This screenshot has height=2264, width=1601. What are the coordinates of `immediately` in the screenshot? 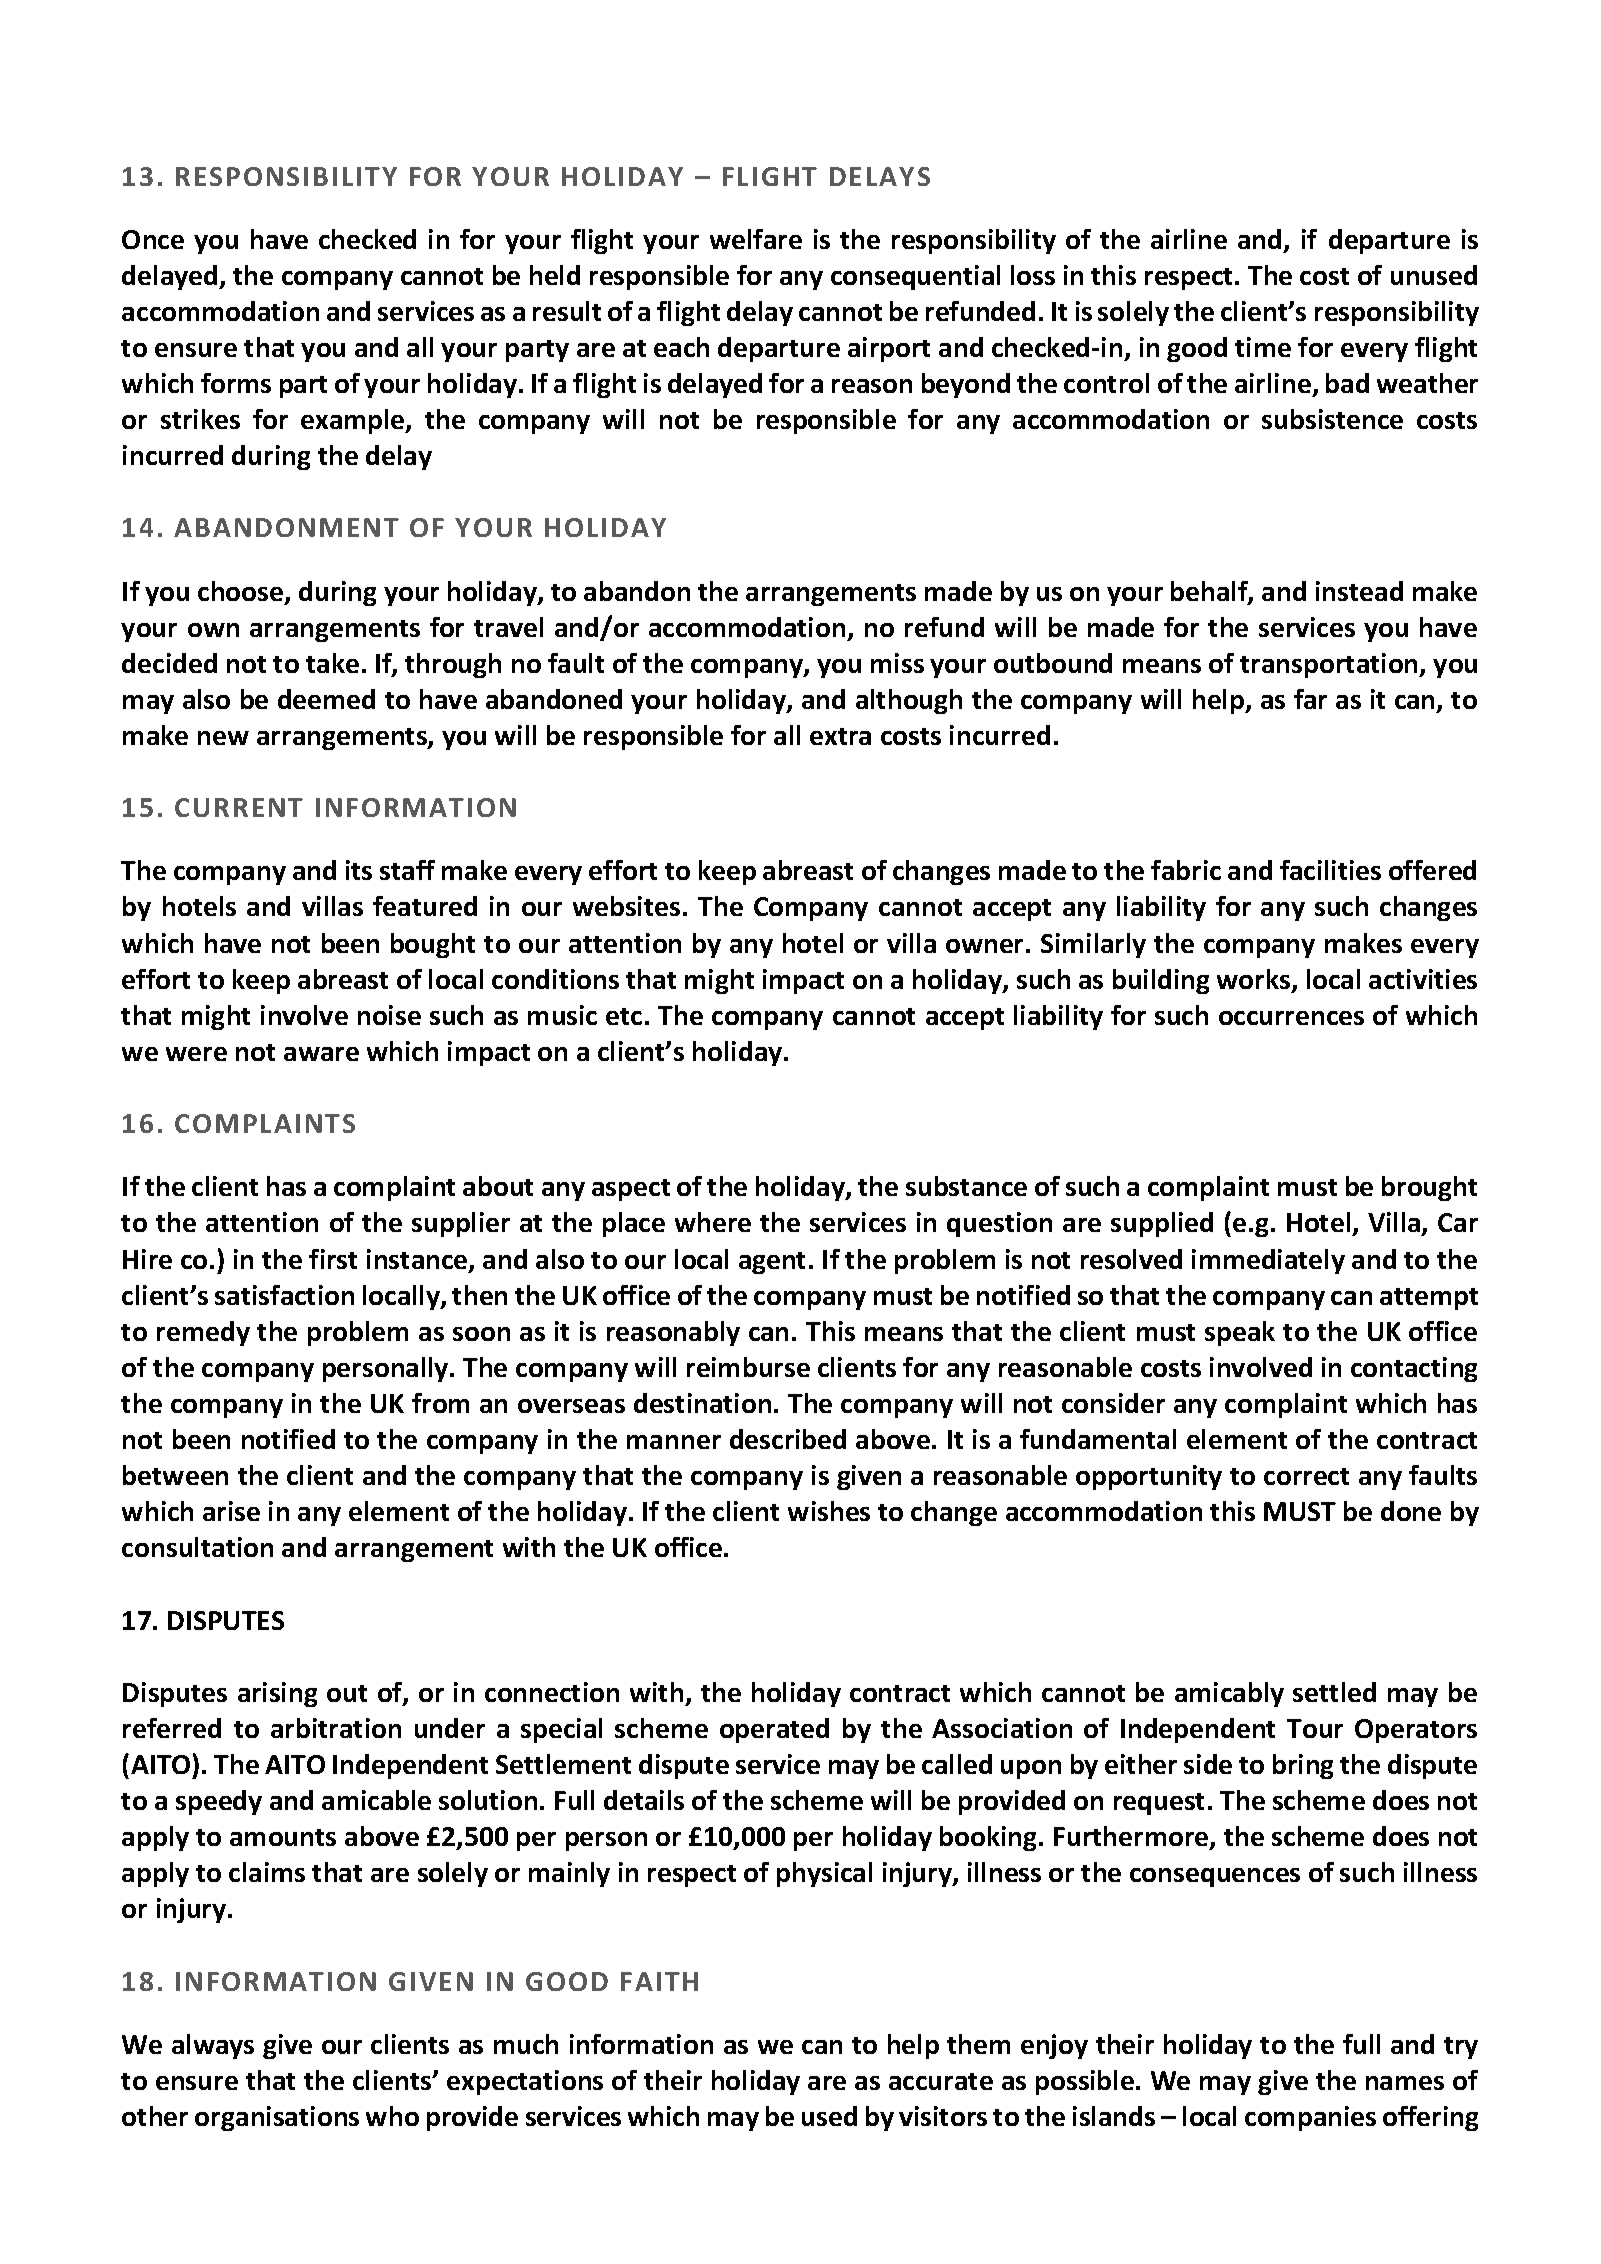 It's located at (1268, 1261).
